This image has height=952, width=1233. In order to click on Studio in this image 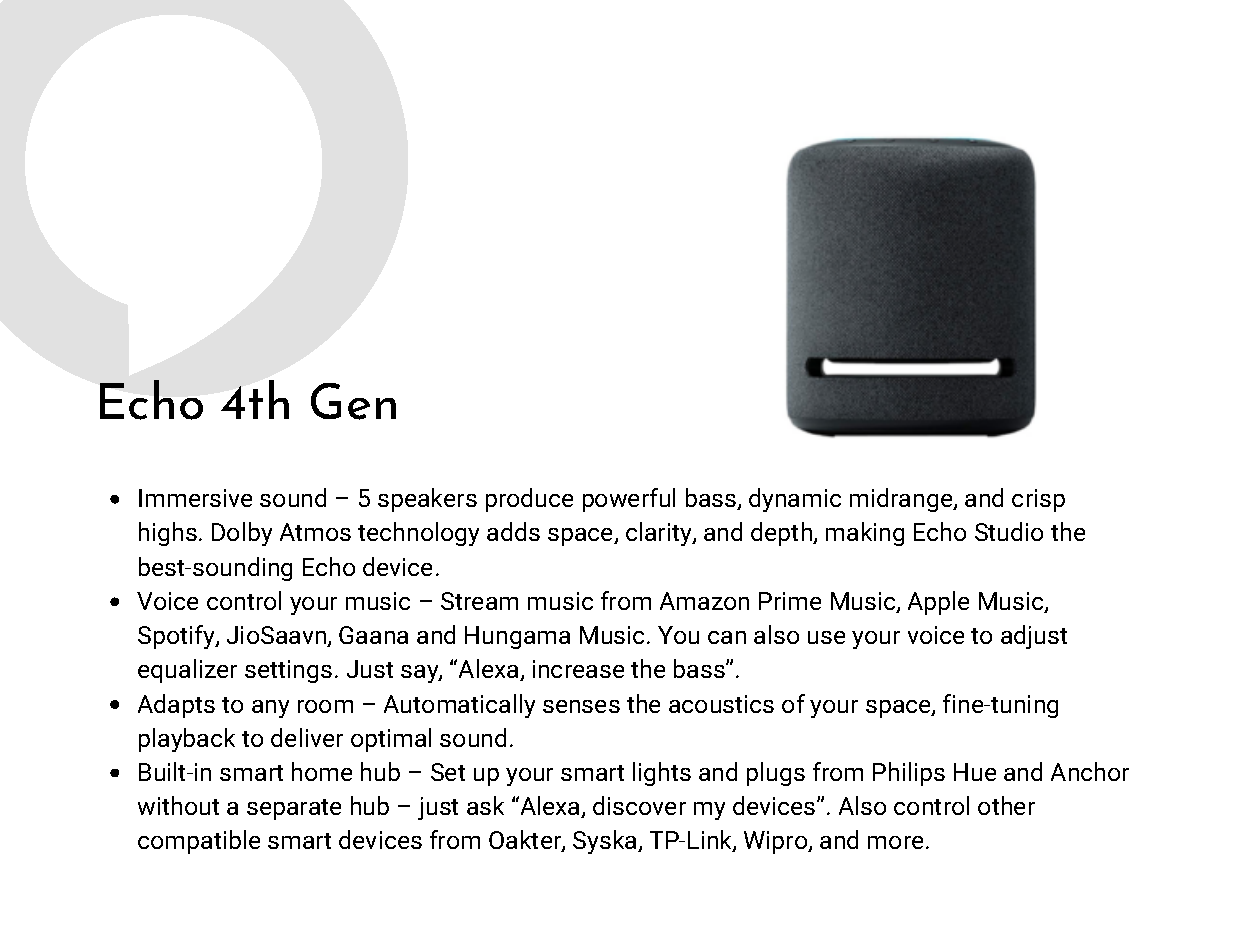, I will do `click(1009, 531)`.
